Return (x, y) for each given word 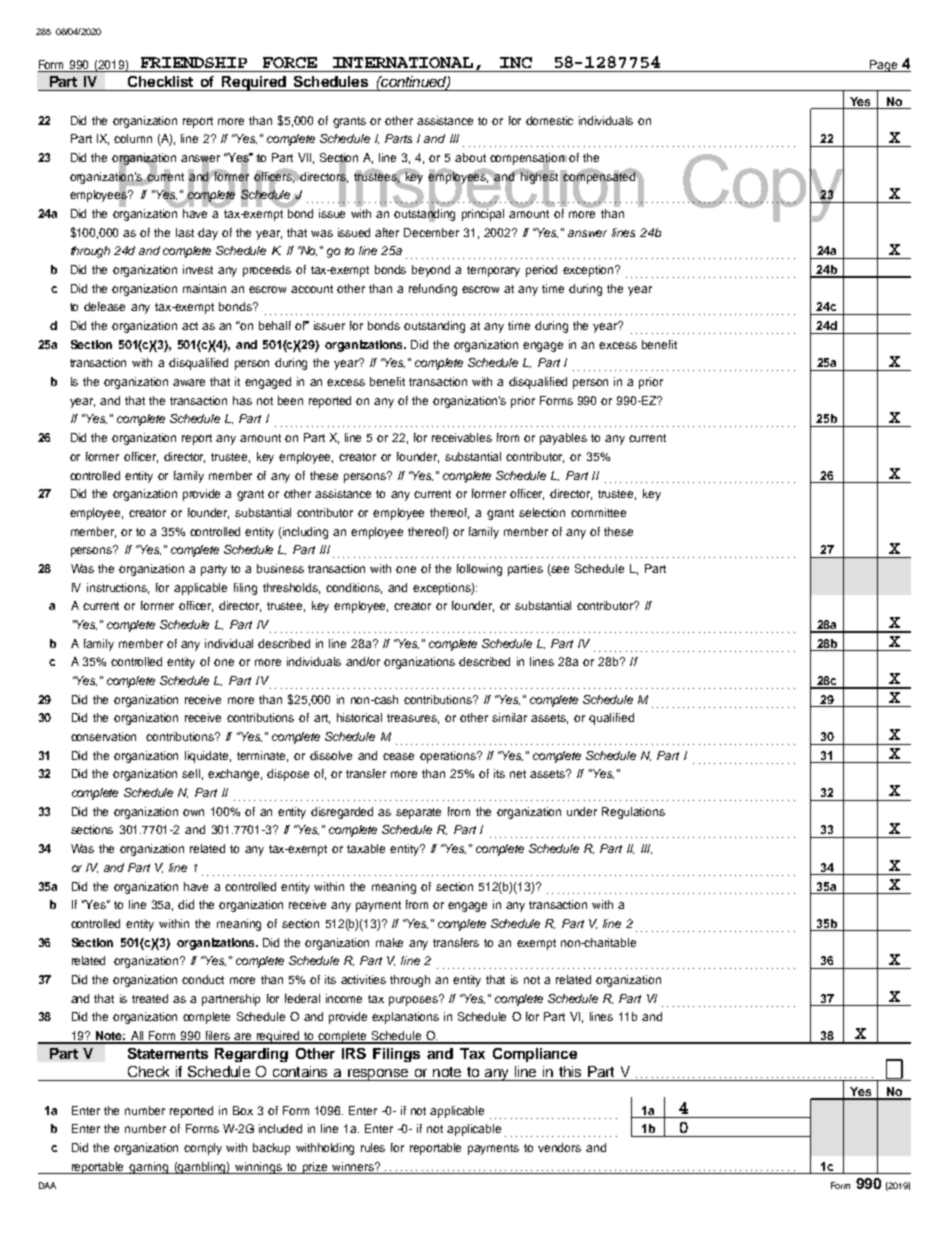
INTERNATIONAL (403, 62)
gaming (149, 1168)
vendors (559, 1147)
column (133, 138)
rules (373, 1147)
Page (883, 66)
